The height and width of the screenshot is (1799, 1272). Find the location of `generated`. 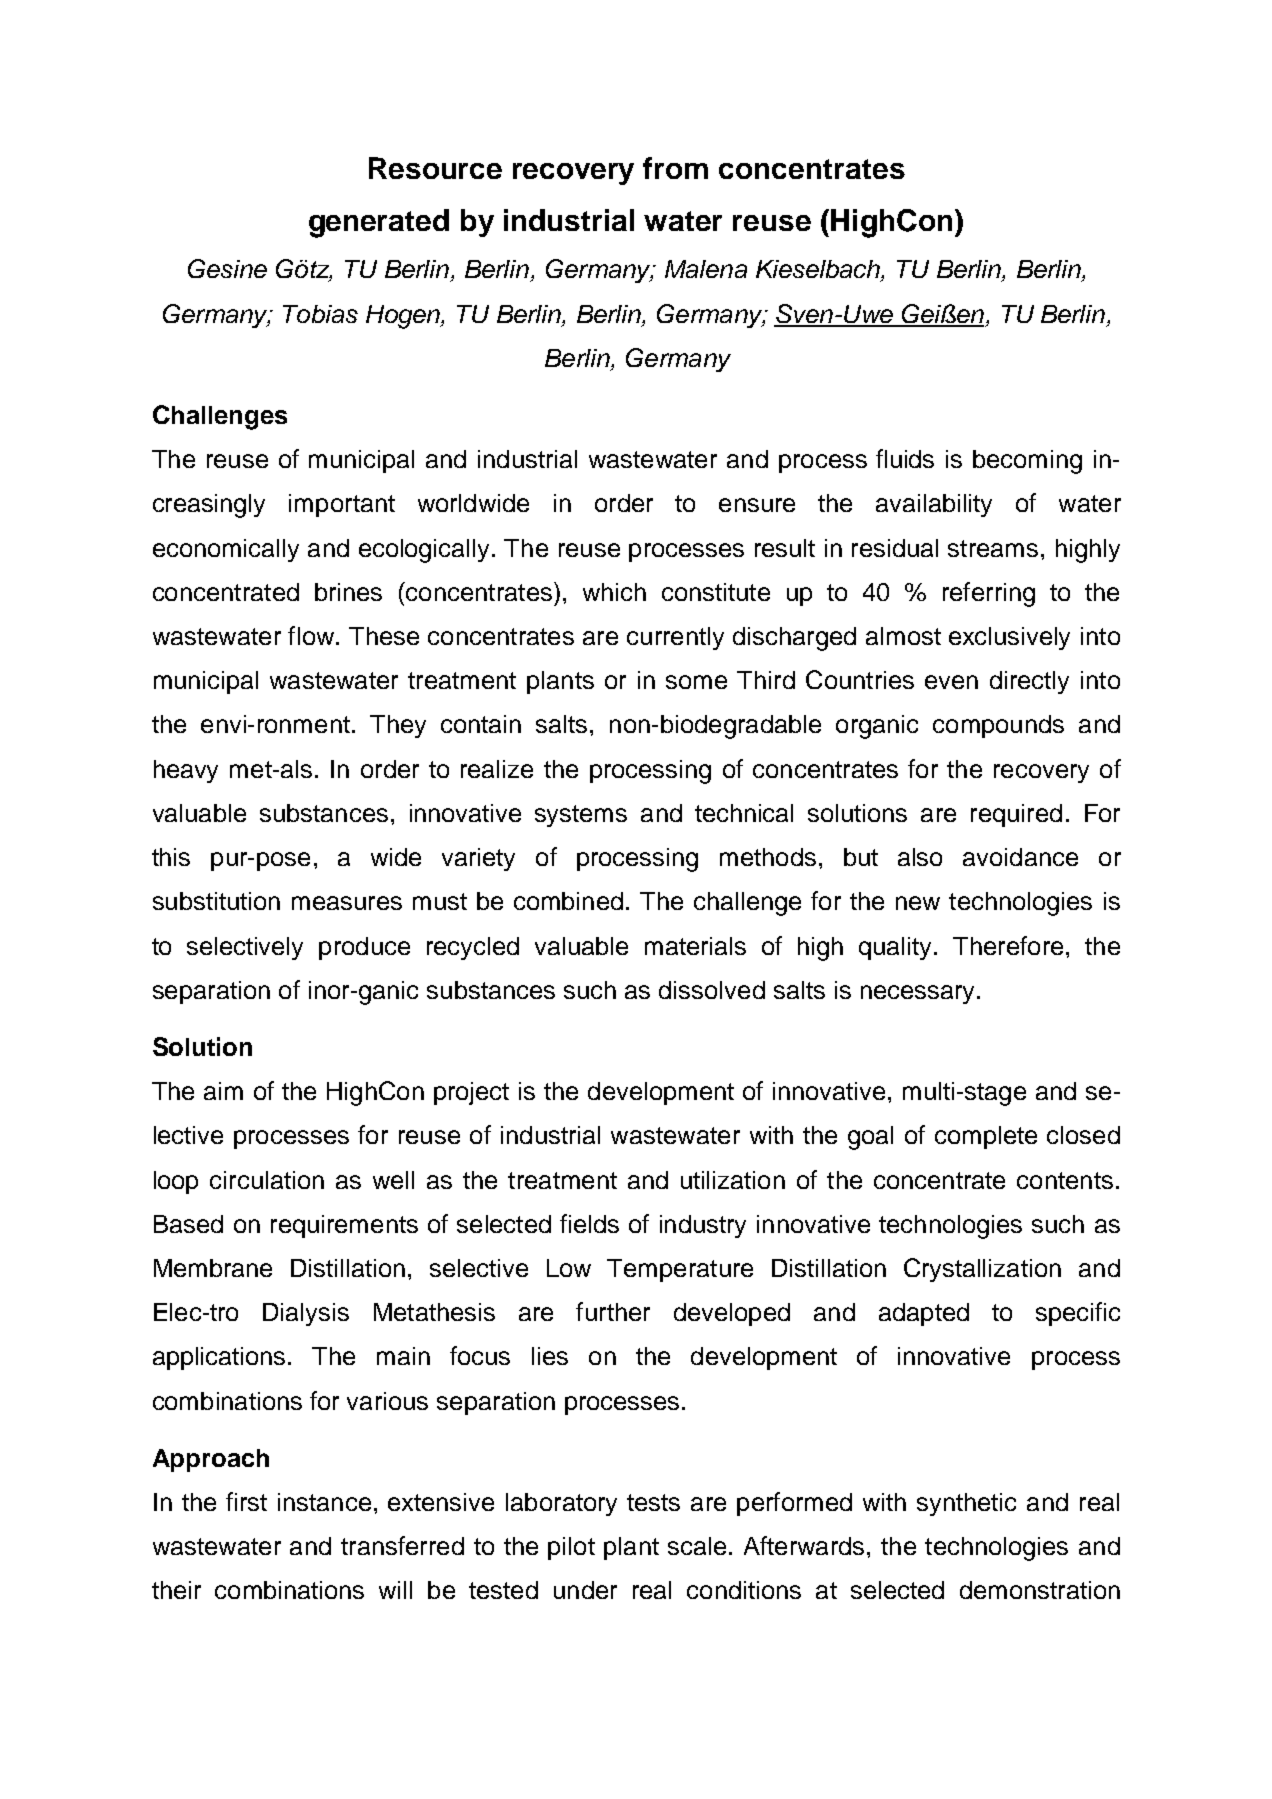

generated is located at coordinates (379, 223).
